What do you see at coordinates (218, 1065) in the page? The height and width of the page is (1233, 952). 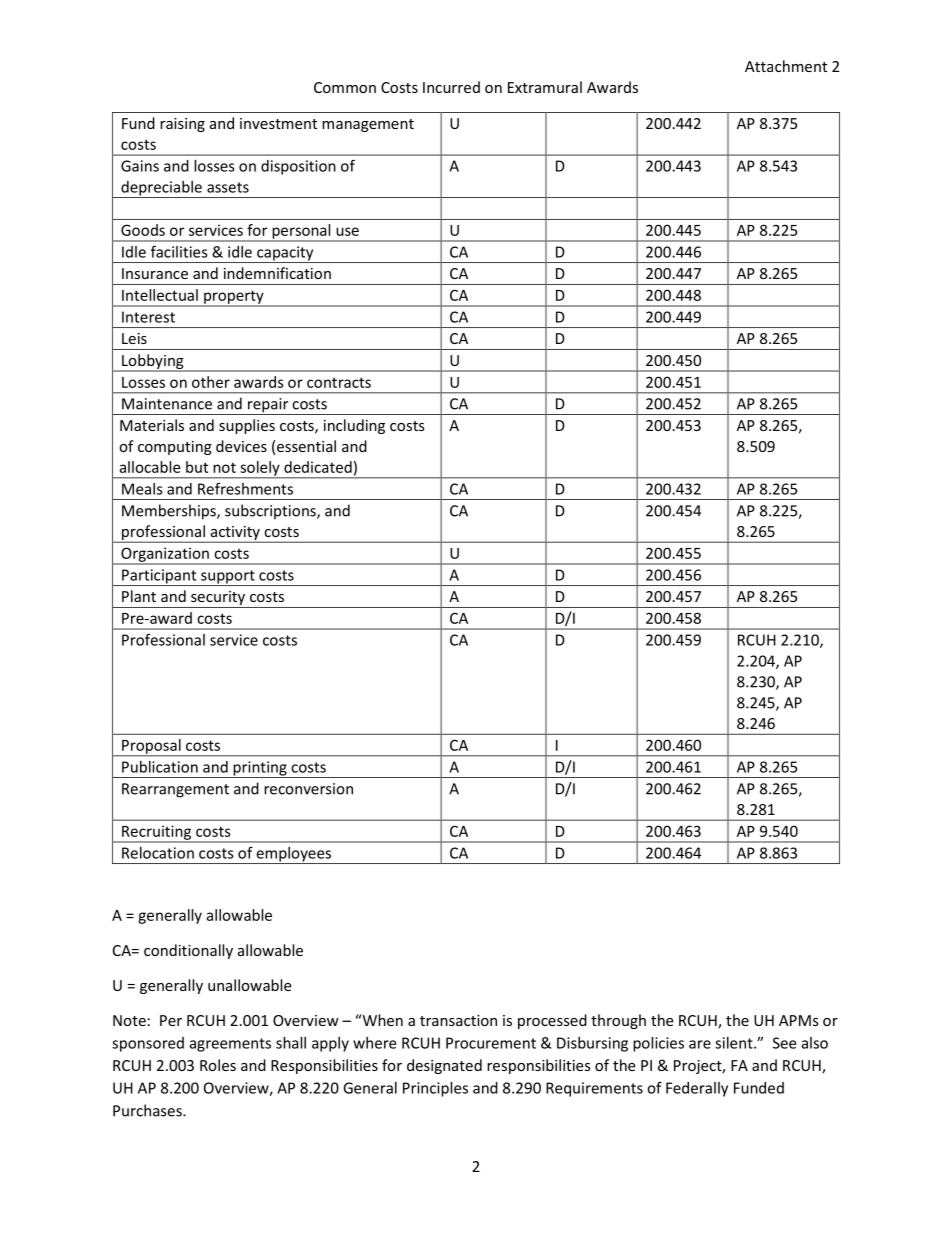 I see `Roles` at bounding box center [218, 1065].
